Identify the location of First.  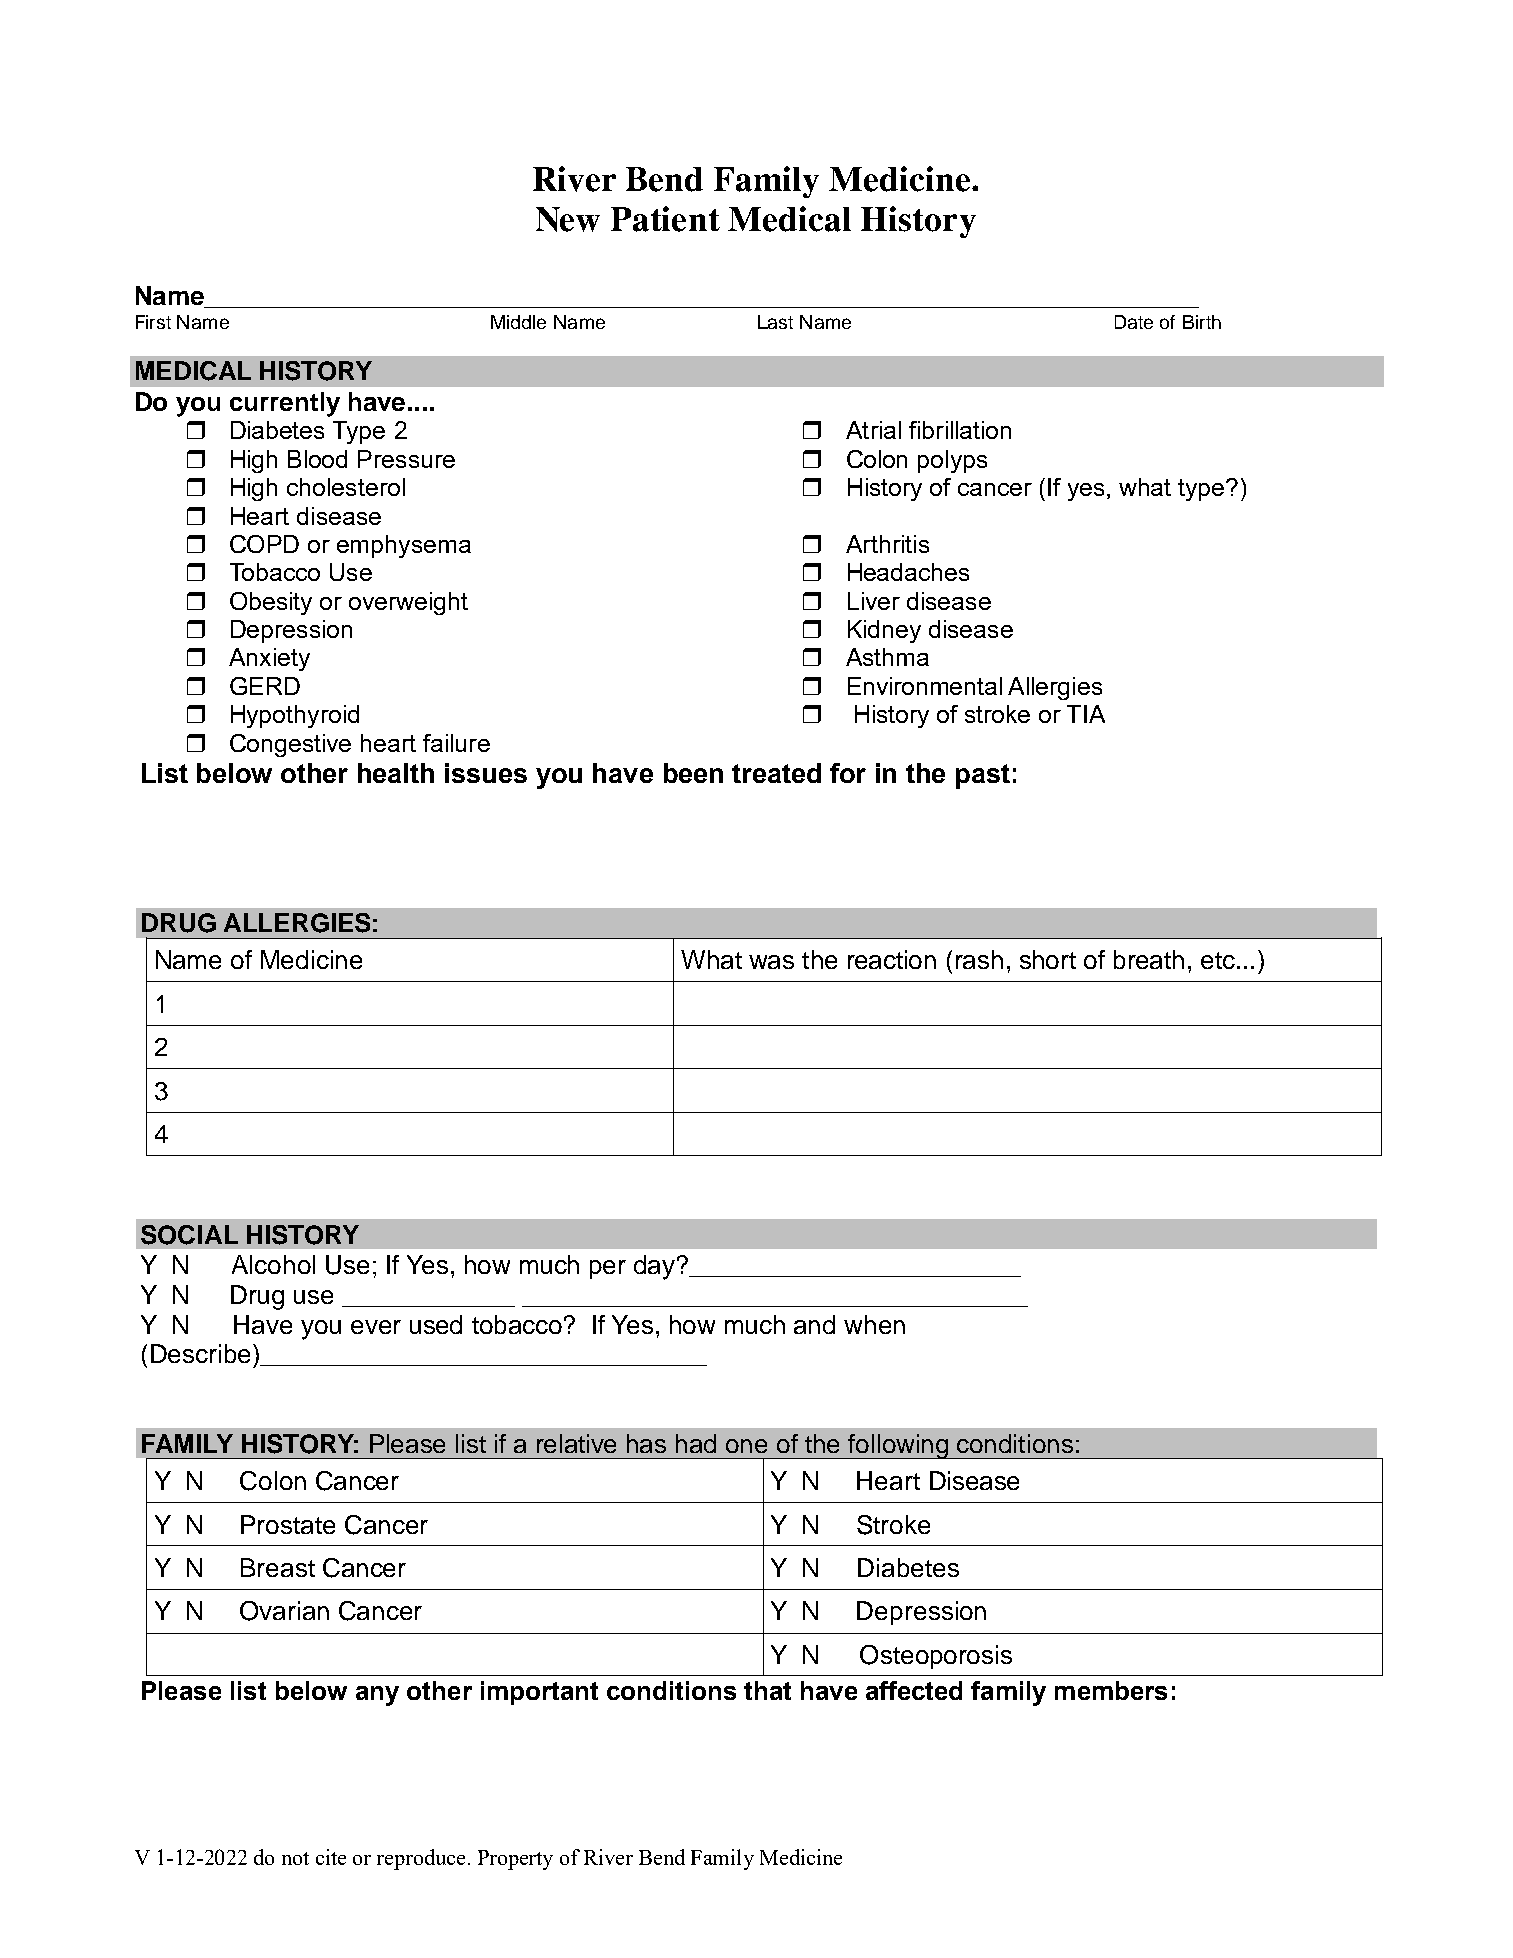
(153, 322).
